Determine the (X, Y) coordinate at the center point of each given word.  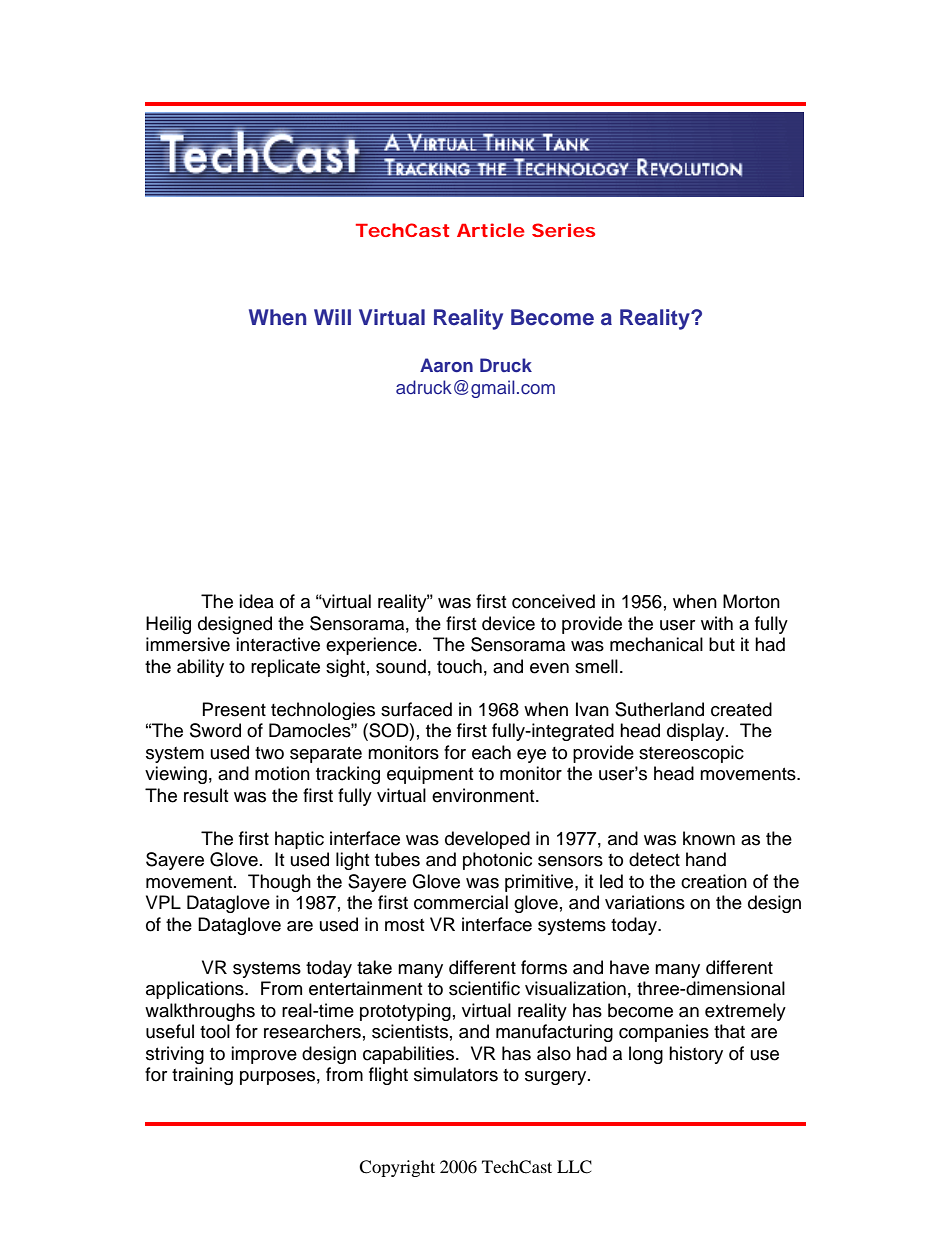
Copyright (397, 1168)
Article (491, 230)
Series (563, 230)
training (202, 1076)
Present (234, 709)
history (696, 1055)
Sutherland (659, 709)
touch (459, 666)
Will (332, 317)
